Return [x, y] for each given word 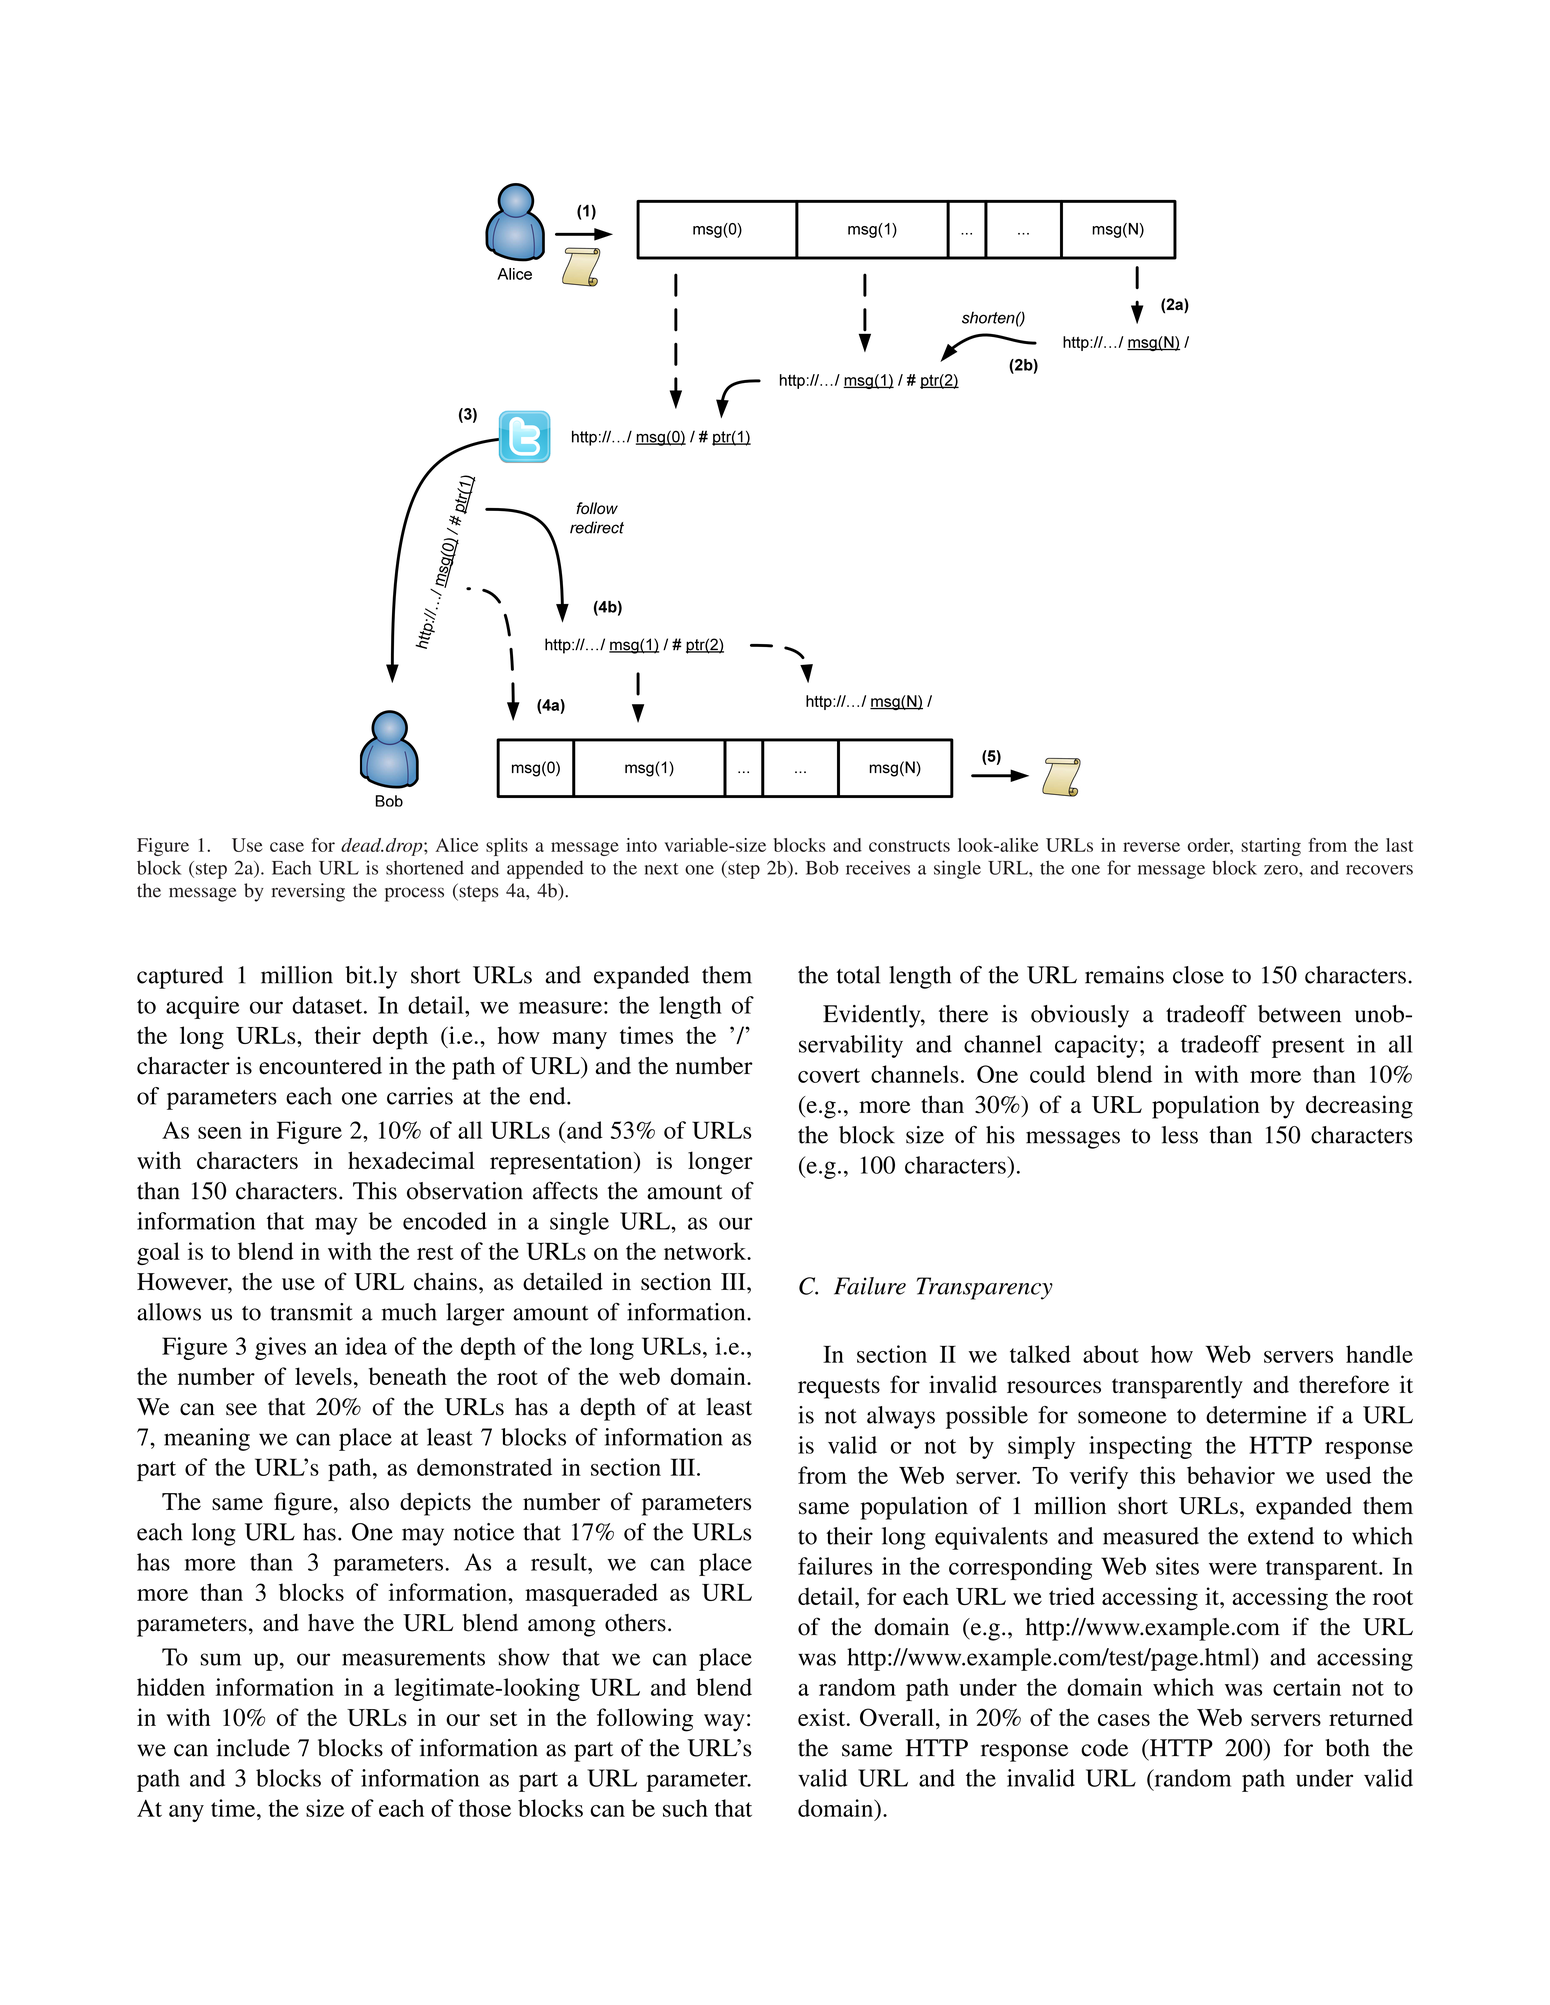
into [641, 845]
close [1198, 975]
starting [1271, 847]
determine [1256, 1415]
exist [823, 1717]
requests [839, 1388]
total [858, 975]
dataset [328, 1005]
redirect [597, 527]
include [253, 1748]
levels [323, 1376]
